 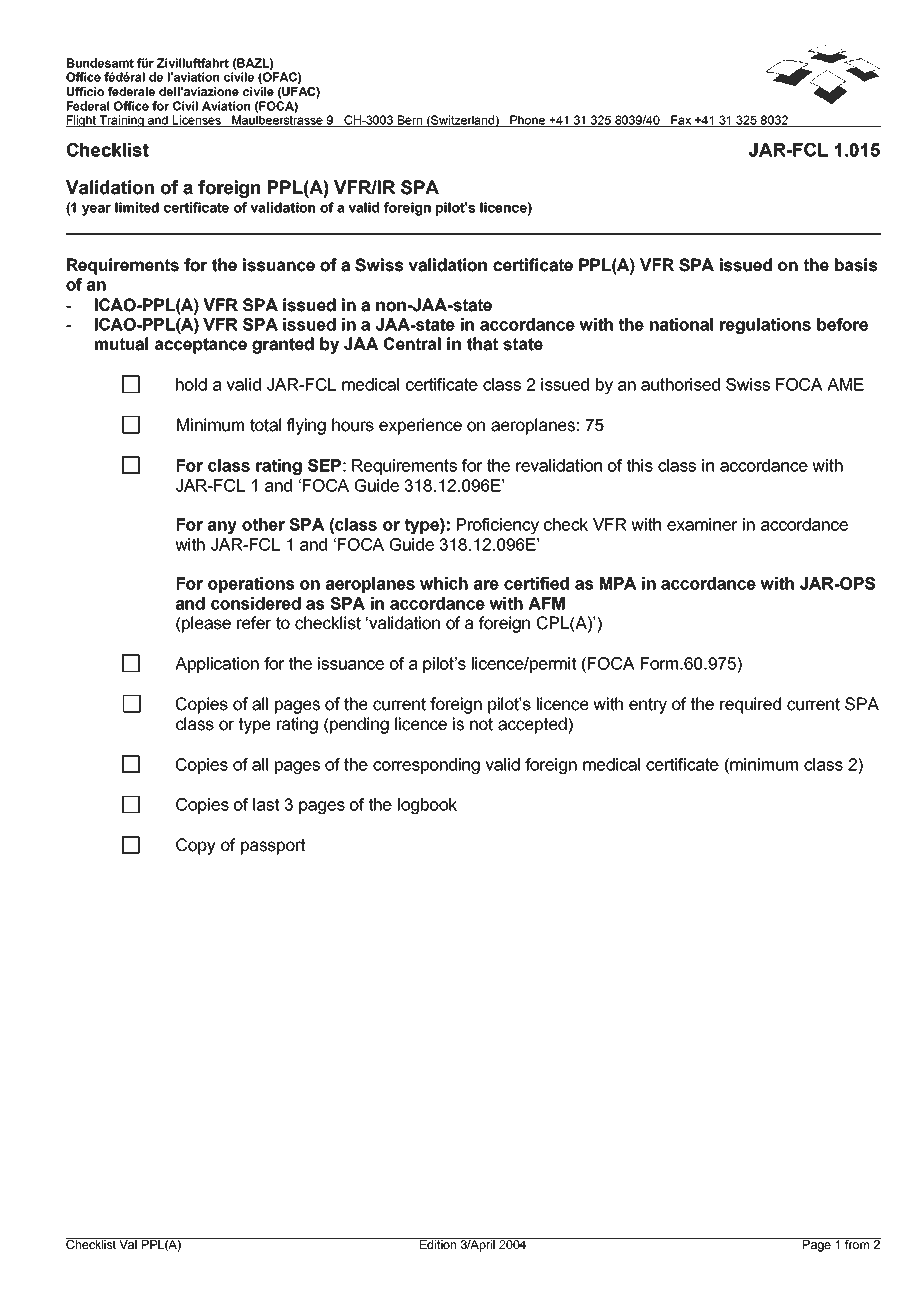 I want to click on hold, so click(x=191, y=384).
